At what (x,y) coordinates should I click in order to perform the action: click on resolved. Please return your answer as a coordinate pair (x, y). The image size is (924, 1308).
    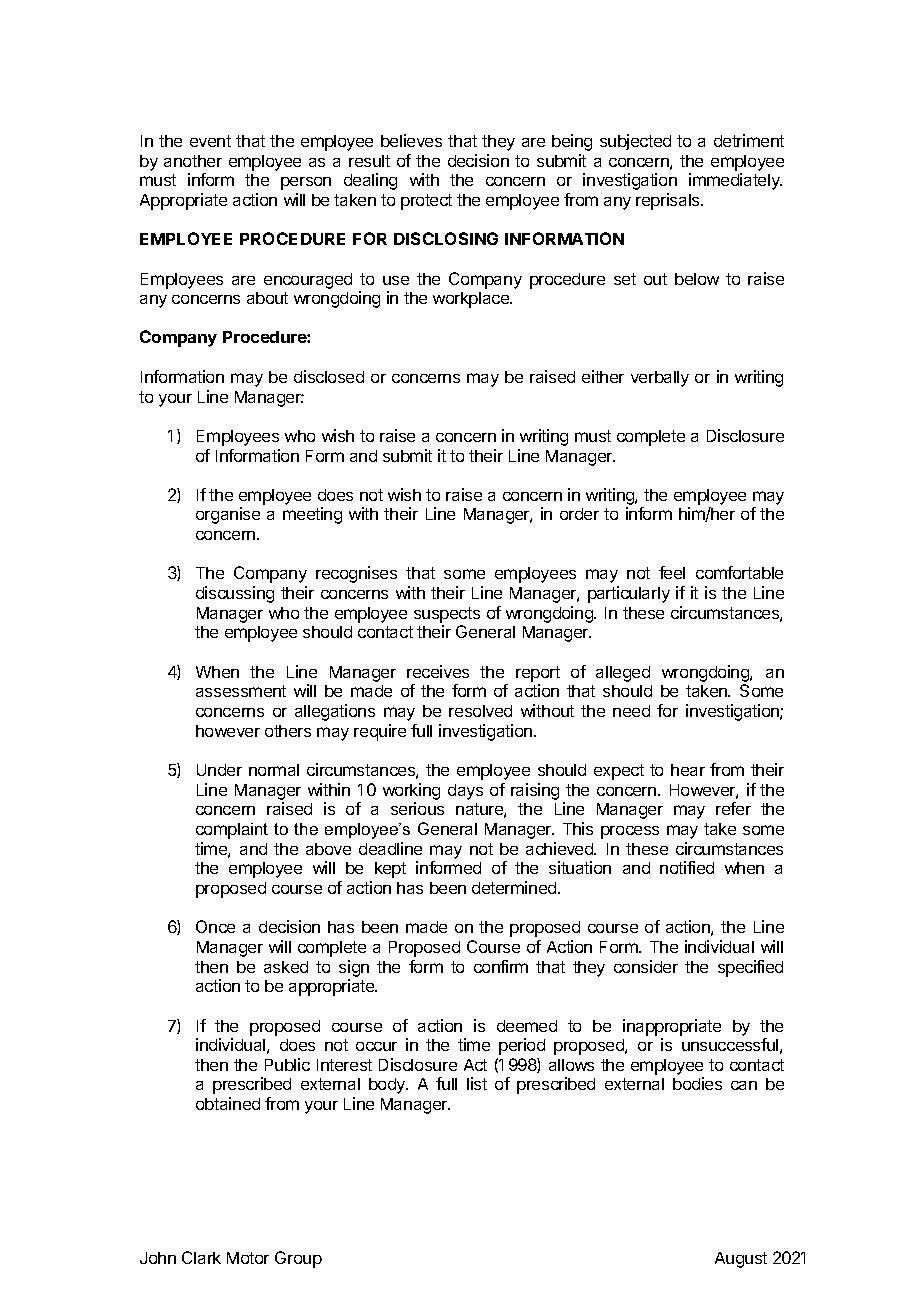
    Looking at the image, I should click on (480, 711).
